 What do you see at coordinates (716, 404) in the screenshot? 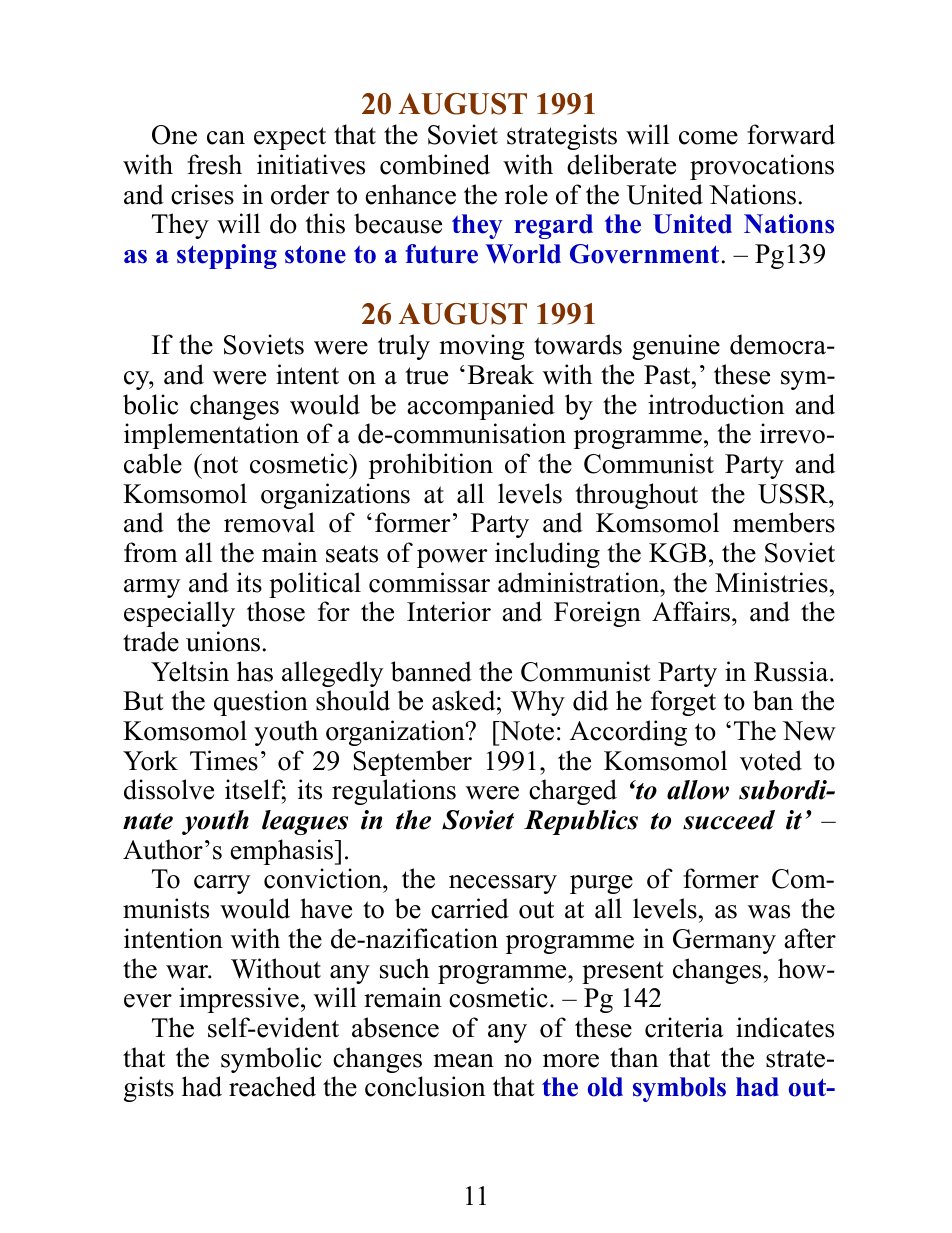
I see `introduction` at bounding box center [716, 404].
